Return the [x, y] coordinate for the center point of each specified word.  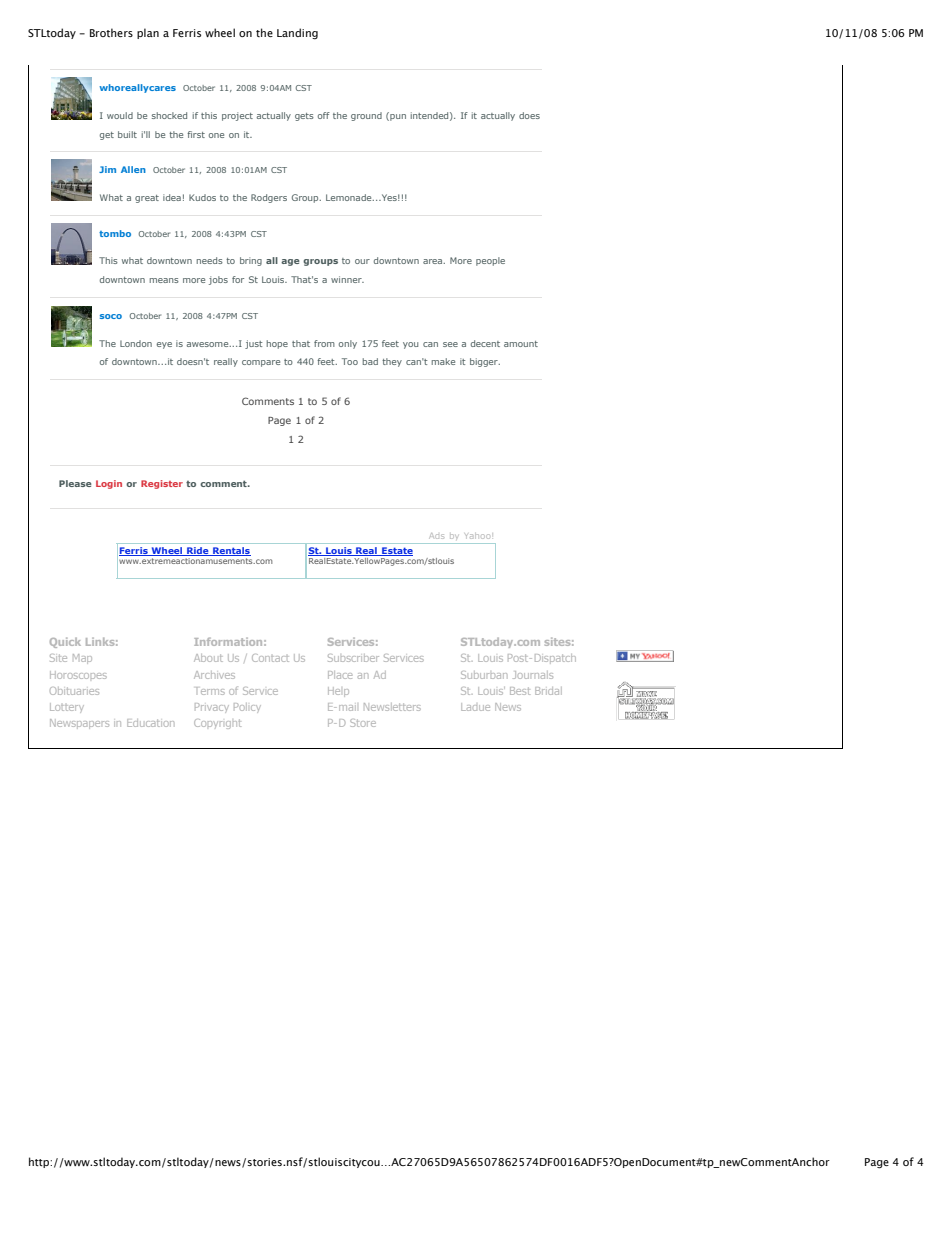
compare [261, 363]
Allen [133, 169]
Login [109, 484]
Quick [65, 642]
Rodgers [269, 198]
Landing [297, 34]
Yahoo [477, 536]
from [324, 343]
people [490, 261]
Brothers [111, 32]
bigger [485, 362]
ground [366, 116]
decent [485, 343]
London [136, 343]
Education [150, 723]
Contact [270, 658]
